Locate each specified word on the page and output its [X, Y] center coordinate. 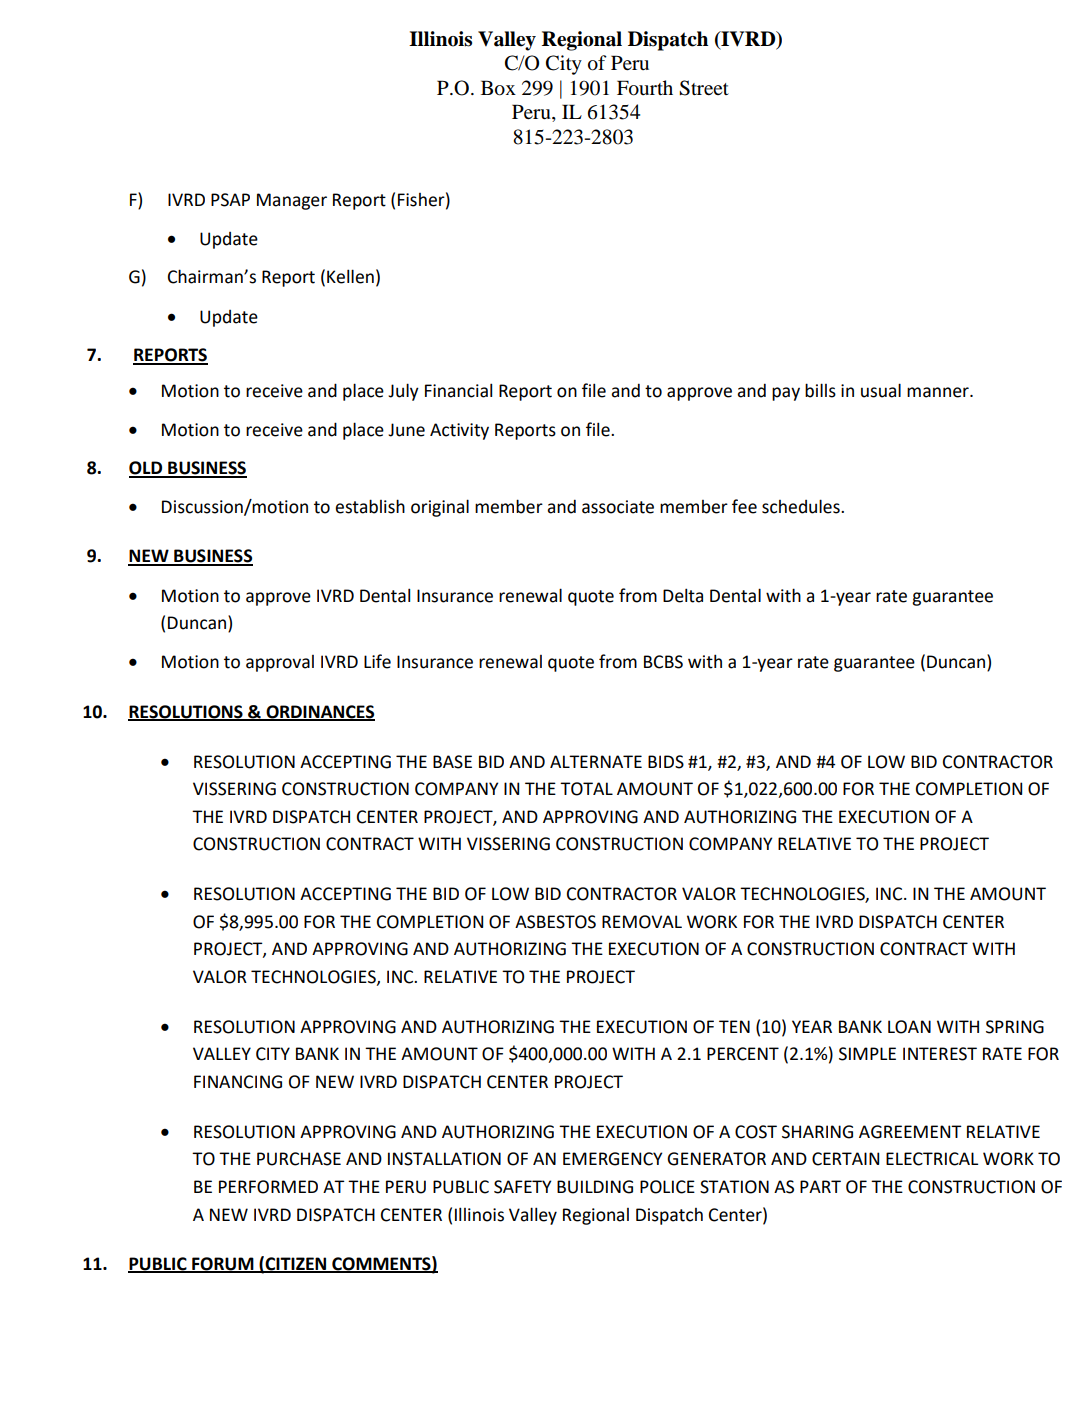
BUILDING [595, 1187]
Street [704, 88]
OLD [147, 469]
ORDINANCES [319, 712]
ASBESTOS [555, 922]
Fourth [645, 88]
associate [618, 507]
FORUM [223, 1264]
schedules [802, 506]
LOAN [909, 1027]
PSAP [230, 200]
